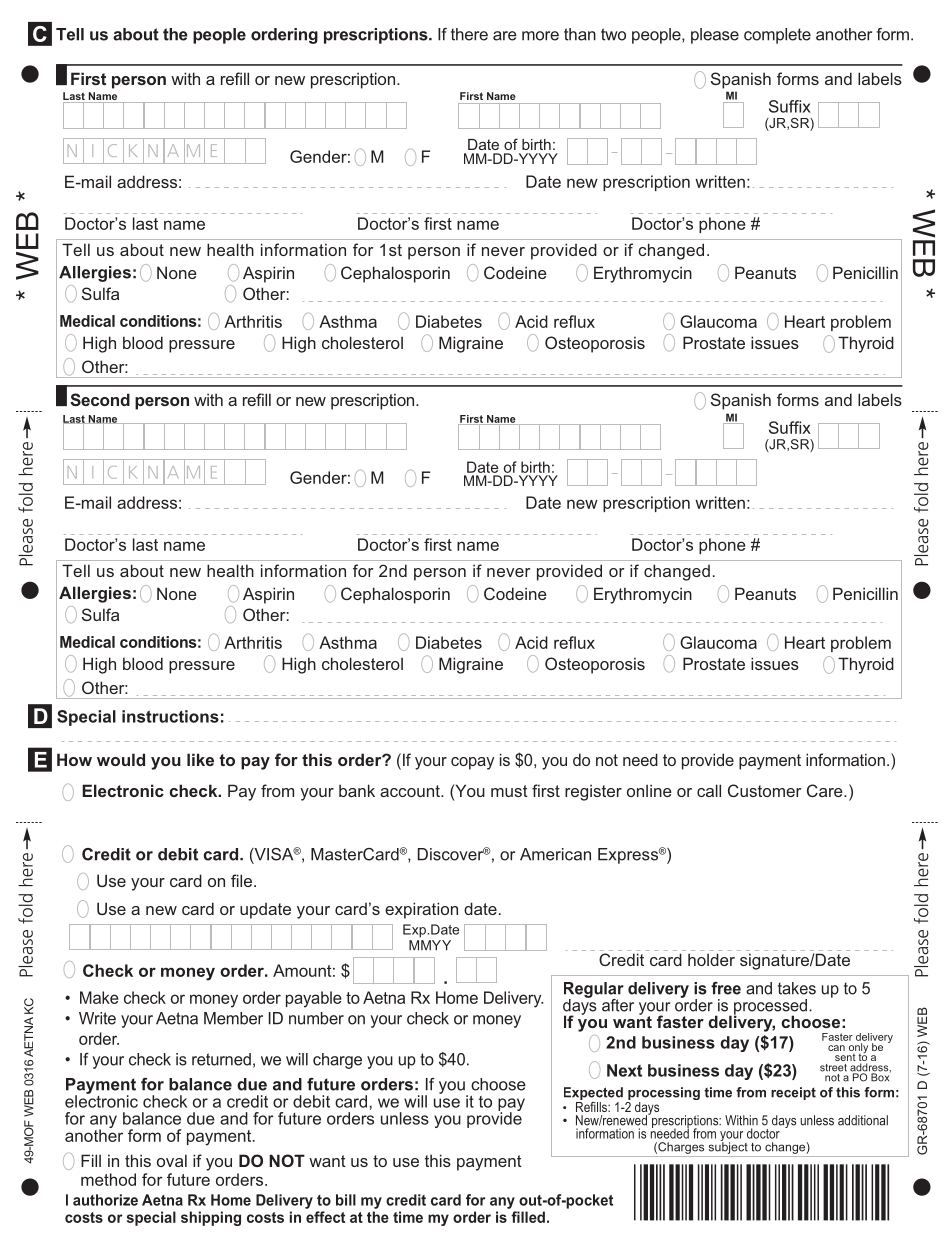 Image resolution: width=952 pixels, height=1233 pixels. Describe the element at coordinates (100, 399) in the page. I see `Second` at that location.
